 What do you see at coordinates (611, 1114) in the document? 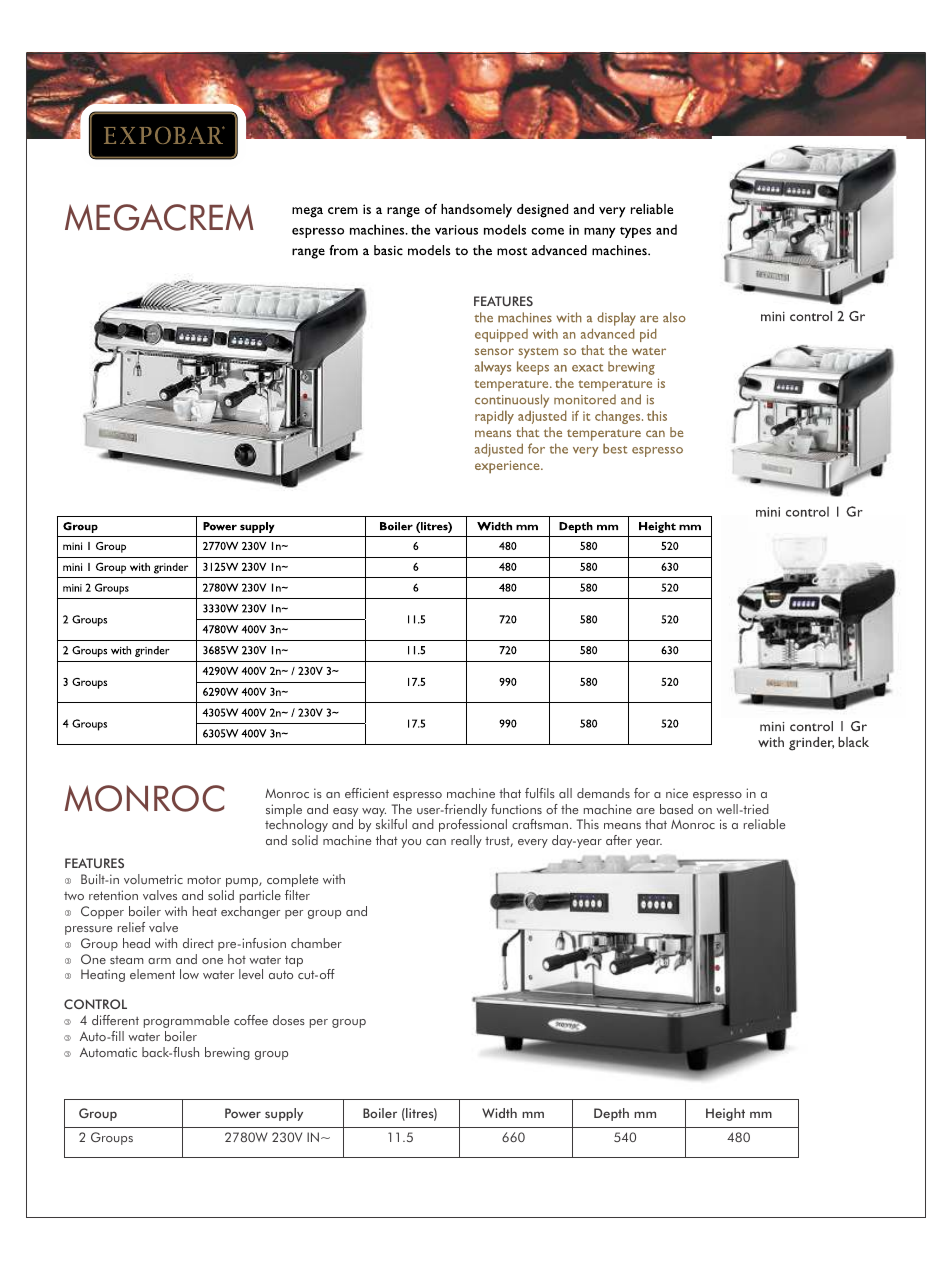
I see `Depth` at bounding box center [611, 1114].
